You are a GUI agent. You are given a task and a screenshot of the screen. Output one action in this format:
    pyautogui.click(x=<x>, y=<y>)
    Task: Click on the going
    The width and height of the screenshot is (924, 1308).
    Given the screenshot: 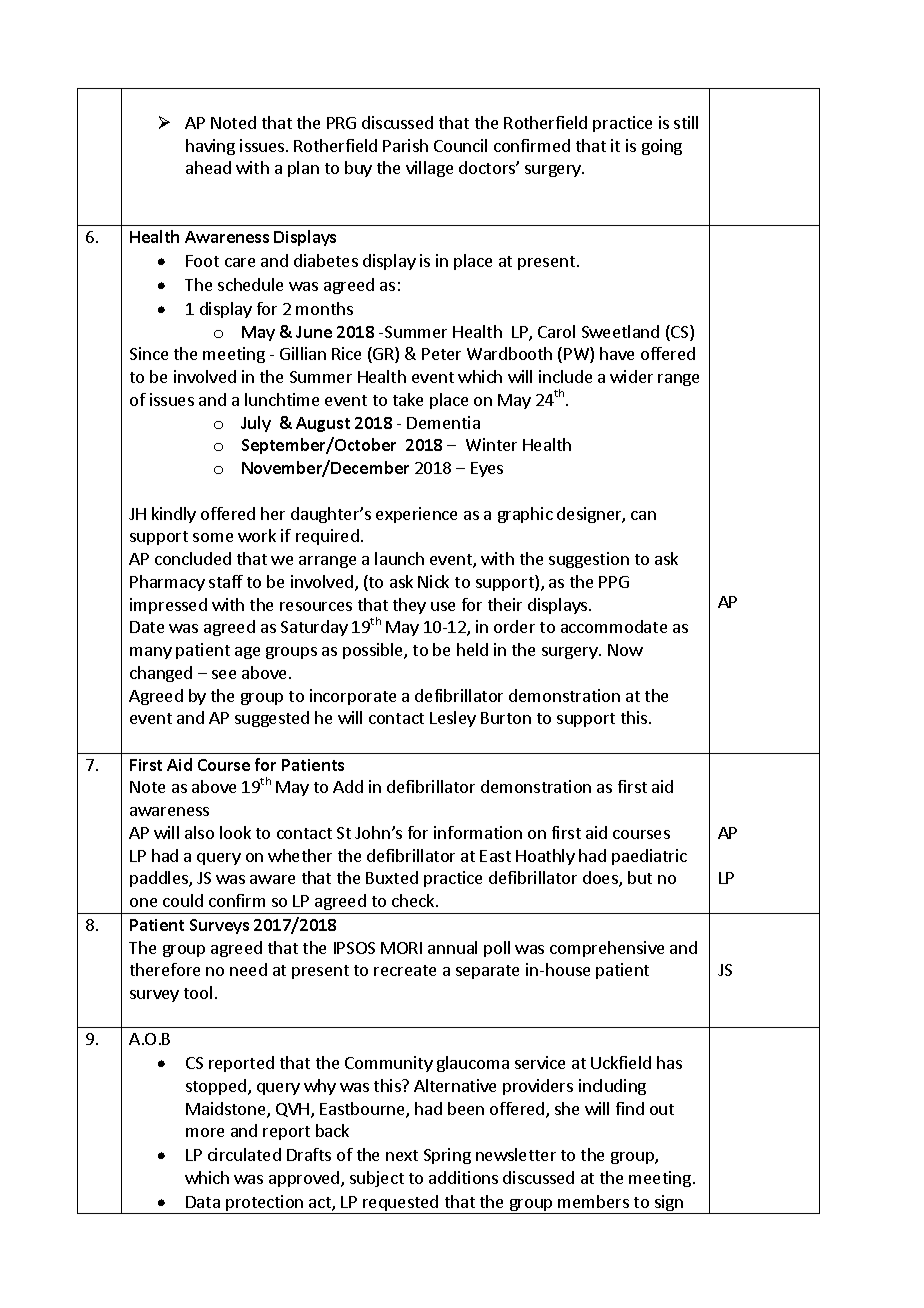 What is the action you would take?
    pyautogui.click(x=662, y=147)
